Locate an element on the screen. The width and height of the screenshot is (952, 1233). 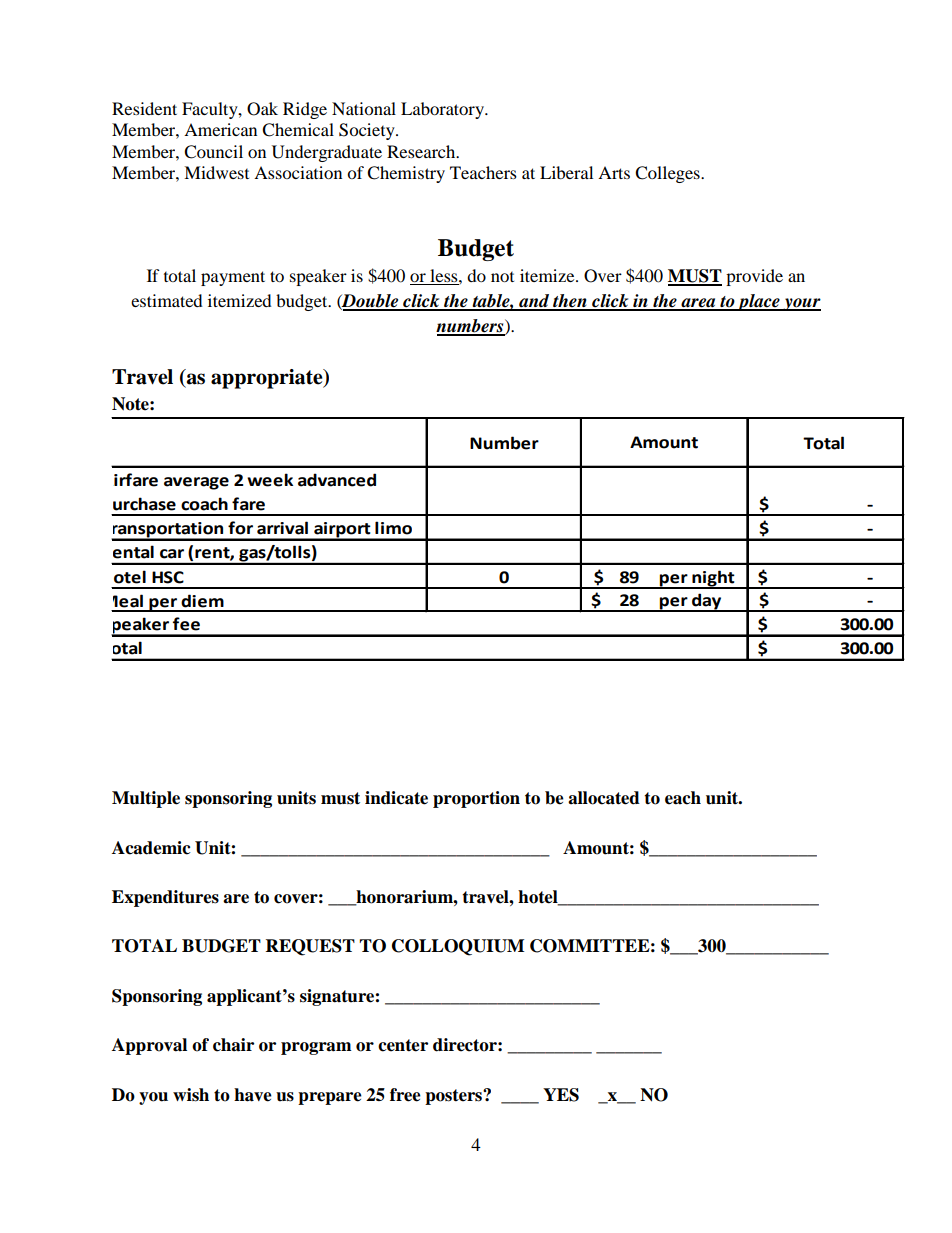
American is located at coordinates (220, 129).
